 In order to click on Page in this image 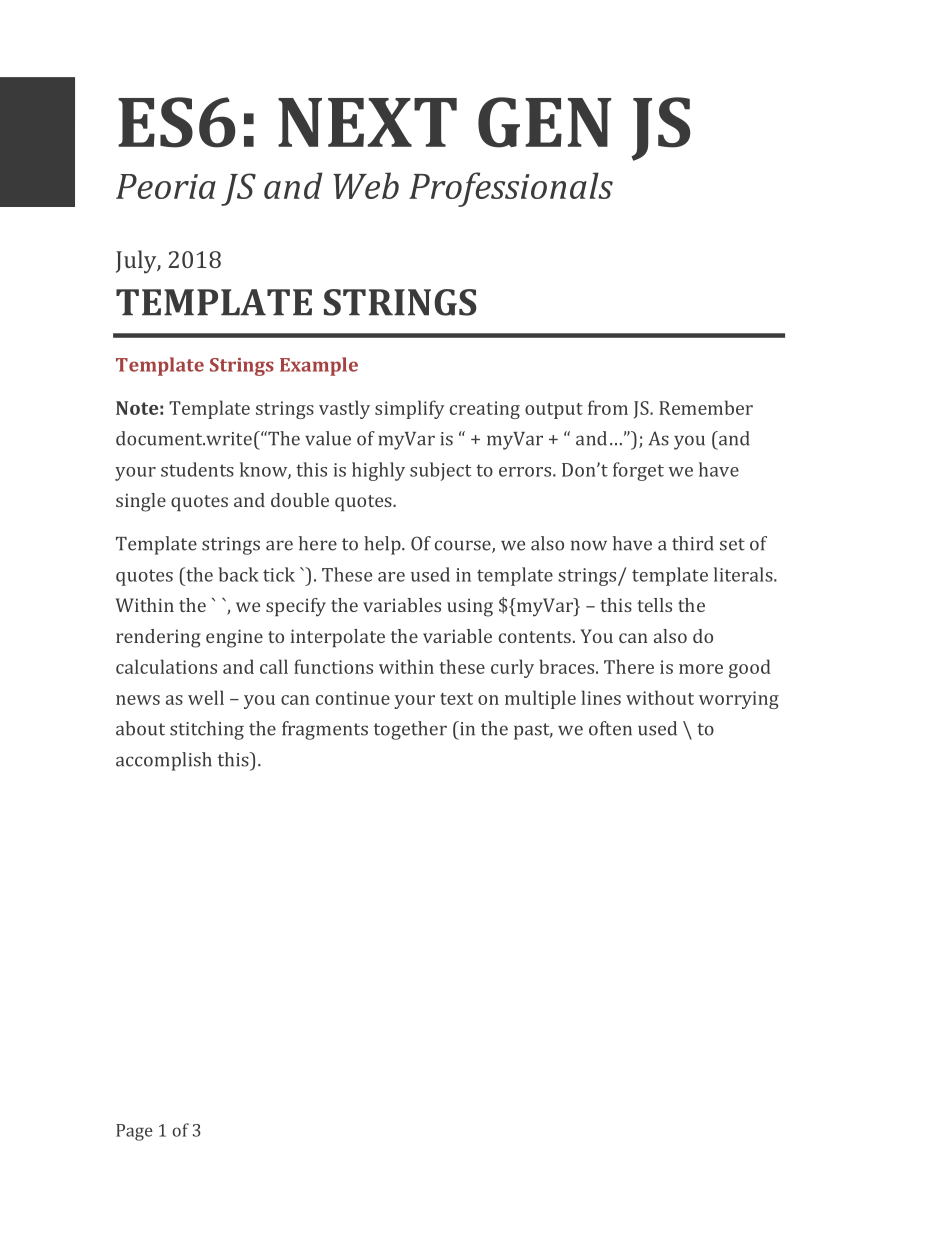, I will do `click(134, 1132)`.
